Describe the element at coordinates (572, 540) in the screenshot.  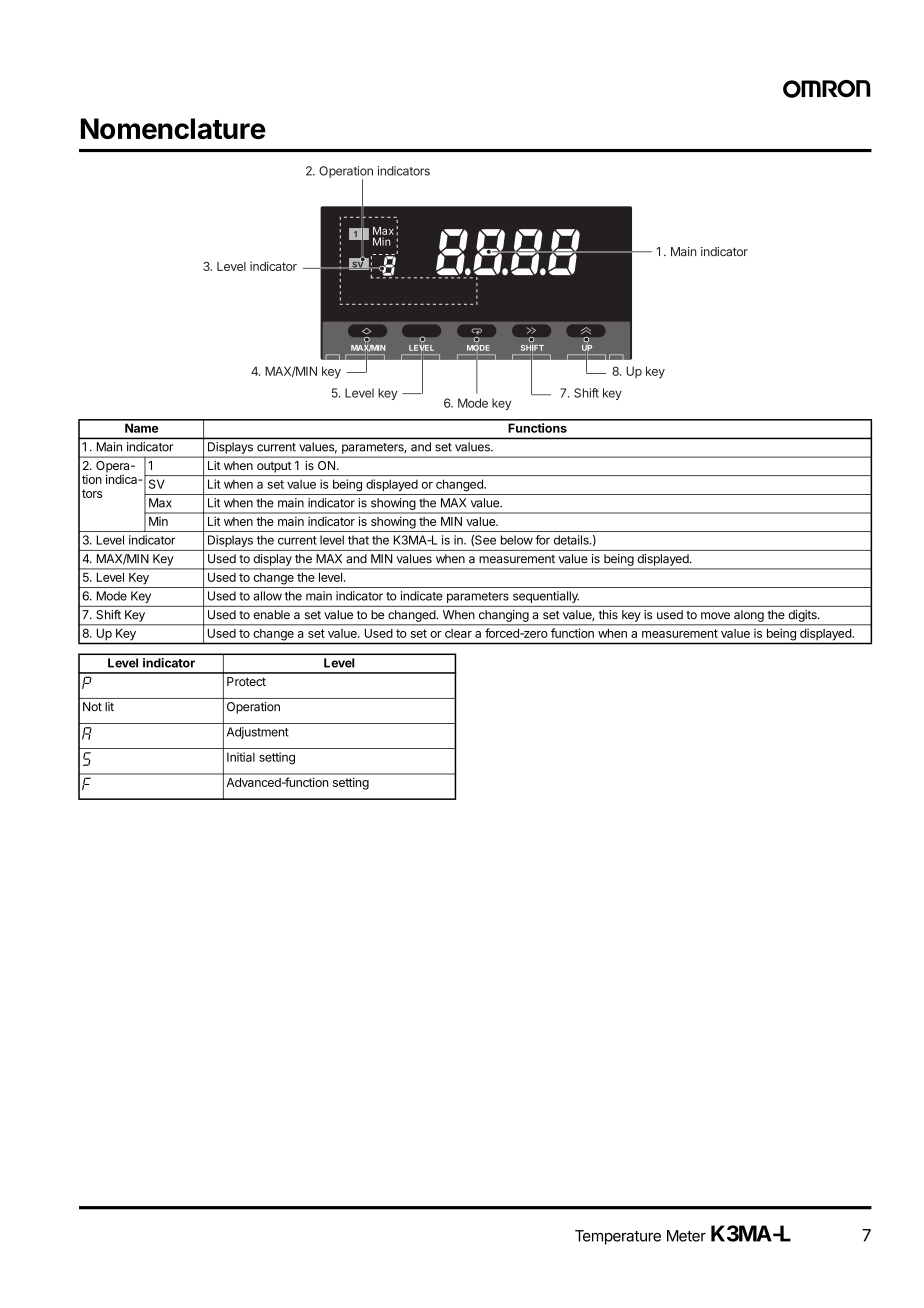
I see `details` at that location.
